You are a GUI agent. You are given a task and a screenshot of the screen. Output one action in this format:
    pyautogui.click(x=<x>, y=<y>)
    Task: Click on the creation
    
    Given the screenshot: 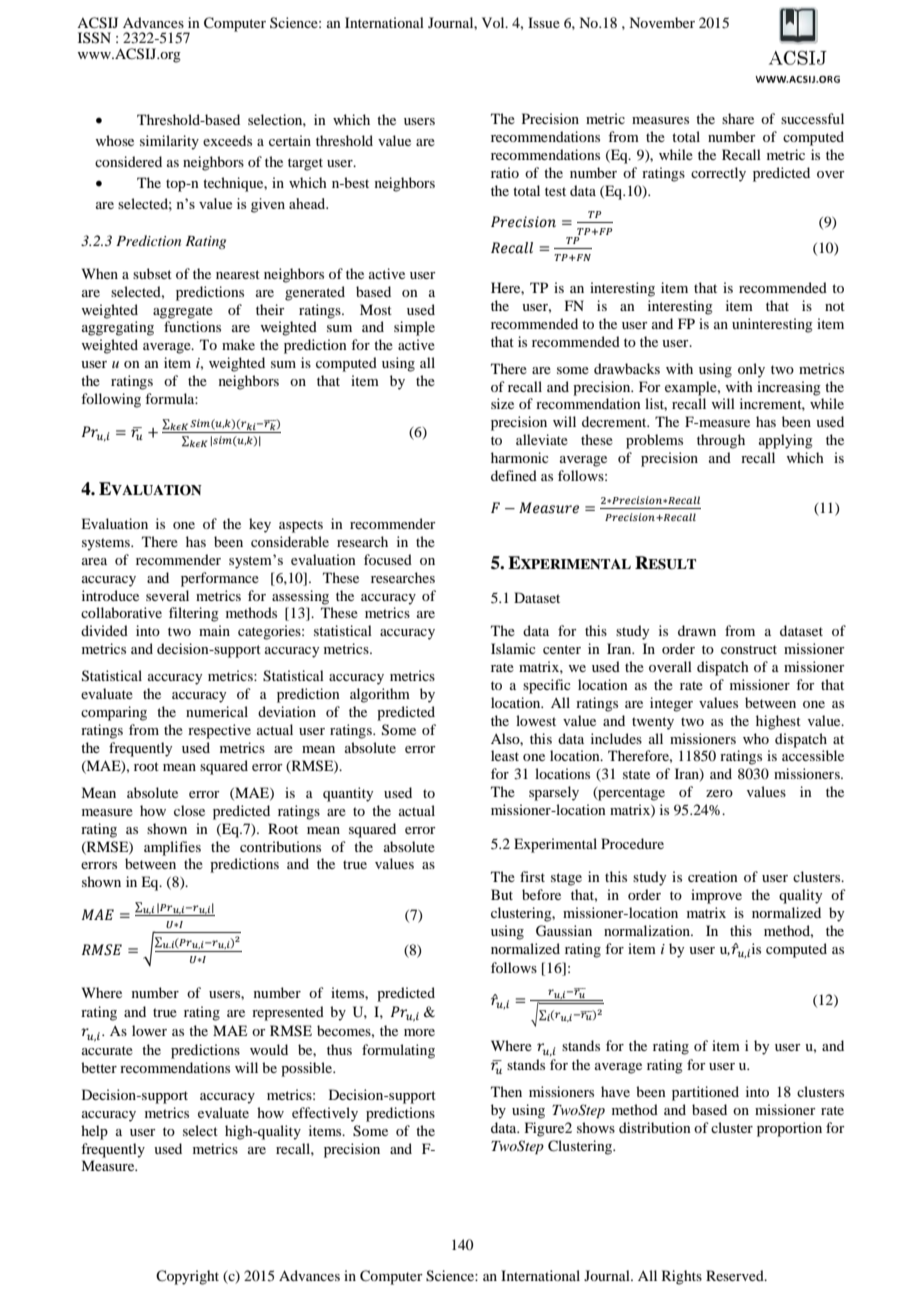 What is the action you would take?
    pyautogui.click(x=713, y=876)
